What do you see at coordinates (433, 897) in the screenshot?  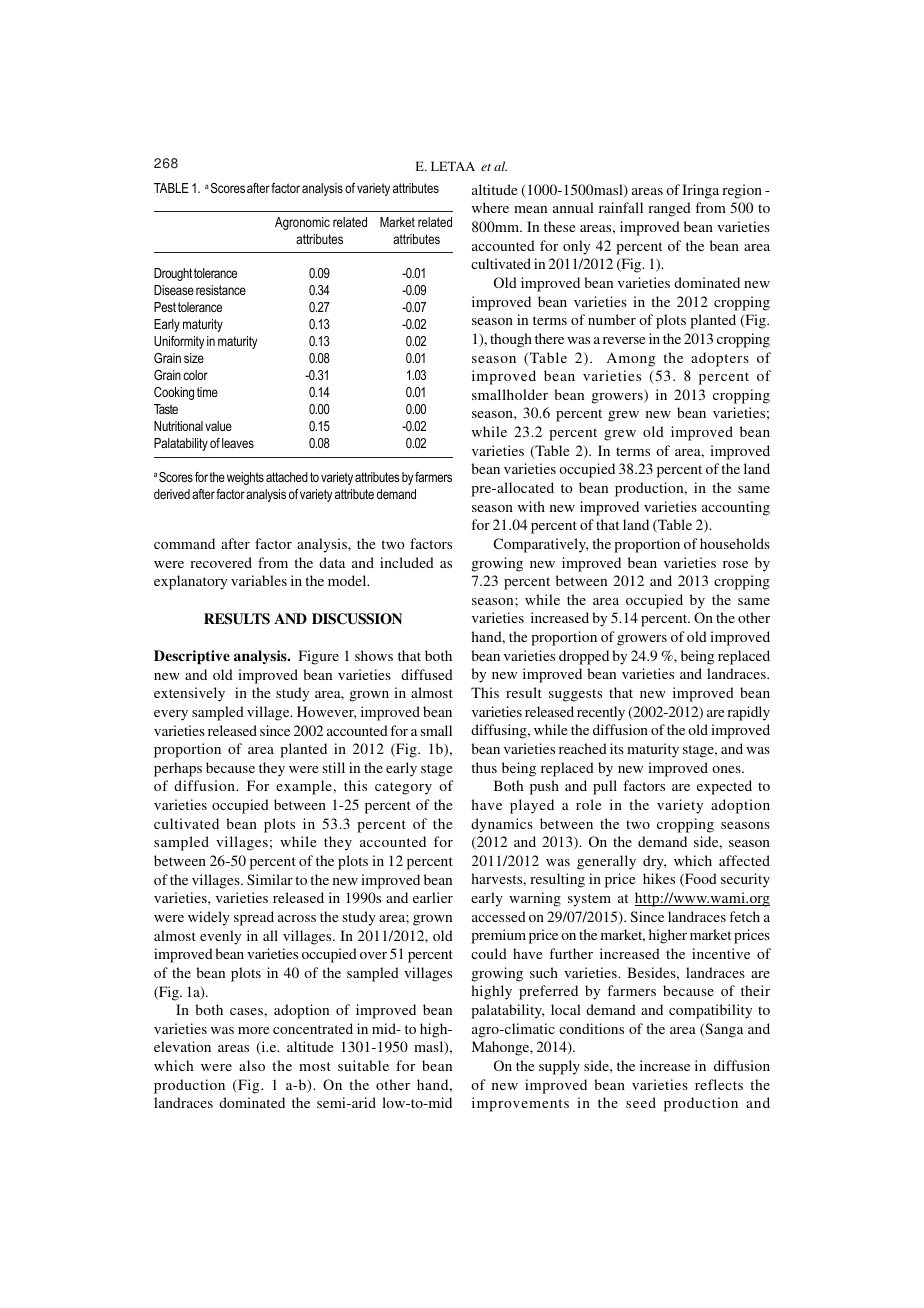 I see `earlier` at bounding box center [433, 897].
